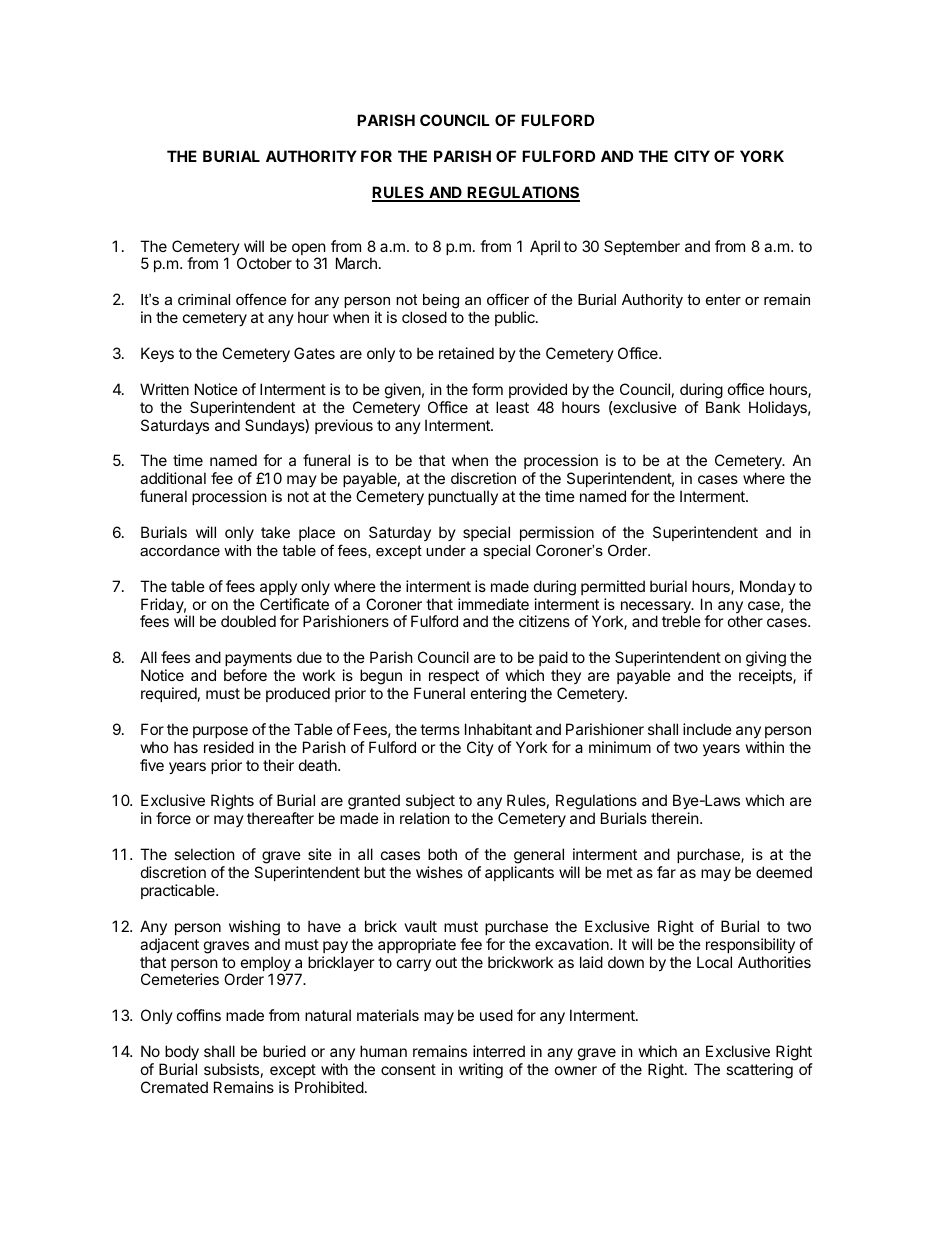  Describe the element at coordinates (173, 478) in the screenshot. I see `additional` at that location.
